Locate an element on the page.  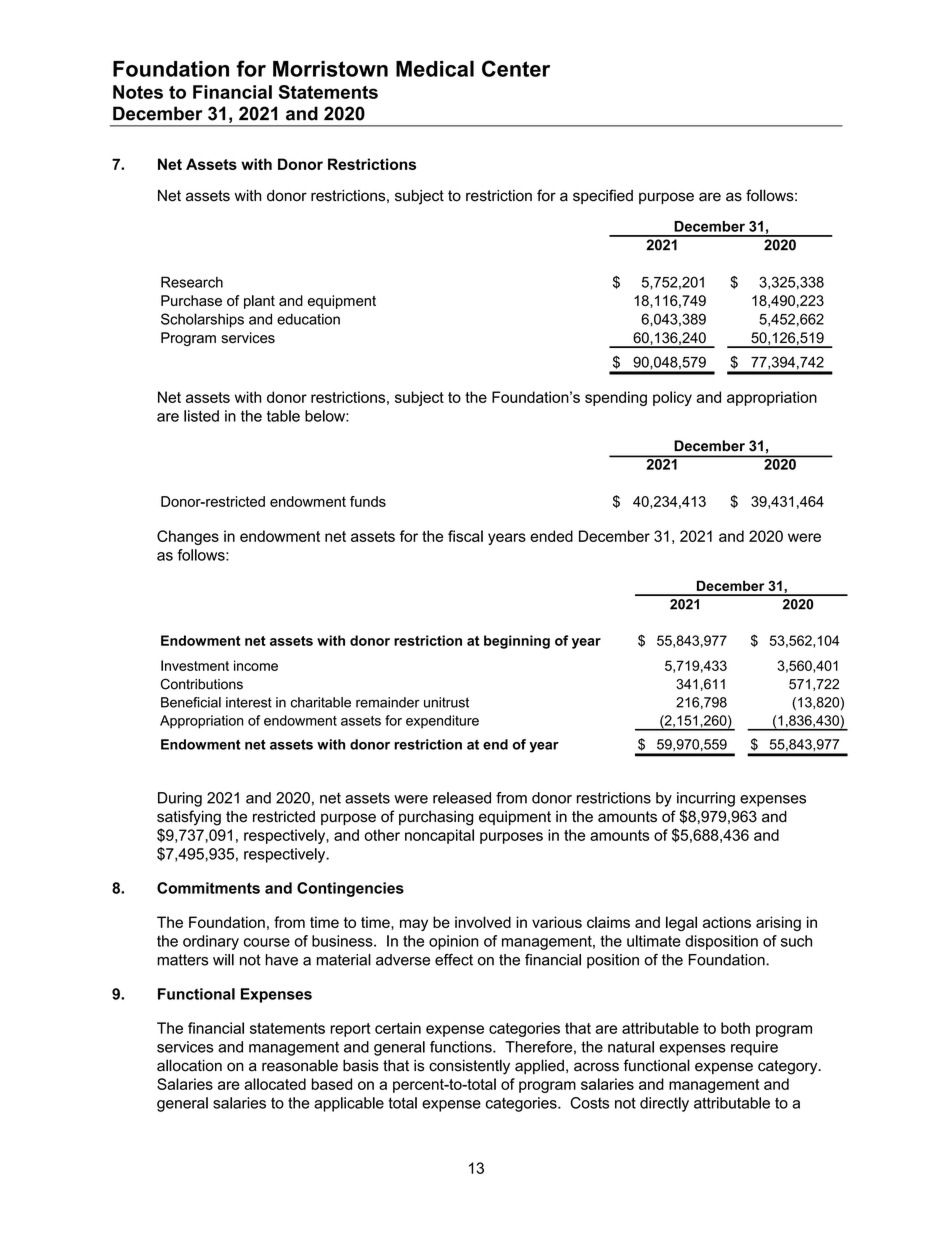
consistently is located at coordinates (469, 1067).
